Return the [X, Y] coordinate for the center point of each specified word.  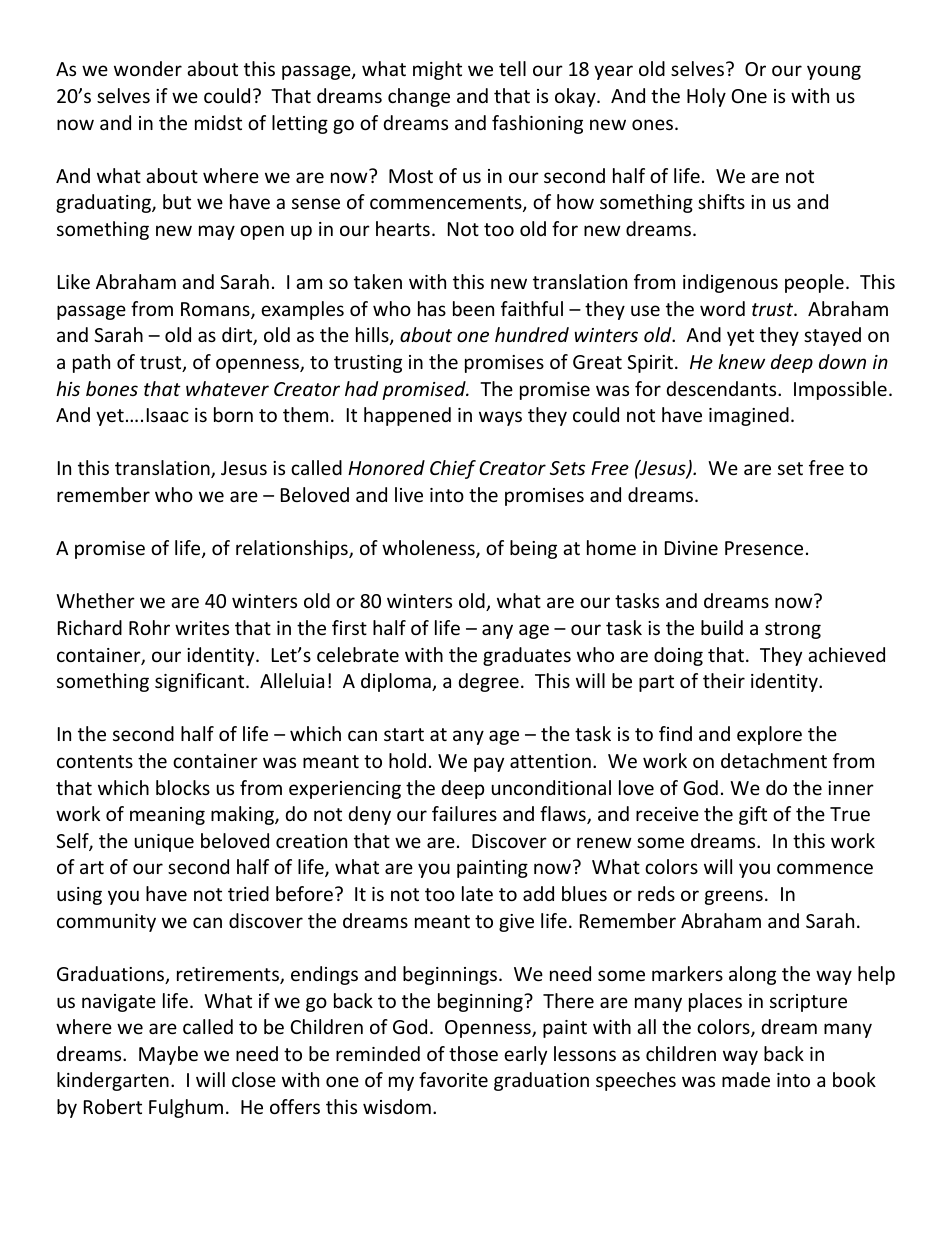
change [419, 97]
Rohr [149, 627]
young [834, 72]
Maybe [168, 1055]
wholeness [429, 549]
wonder [148, 68]
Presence [764, 548]
